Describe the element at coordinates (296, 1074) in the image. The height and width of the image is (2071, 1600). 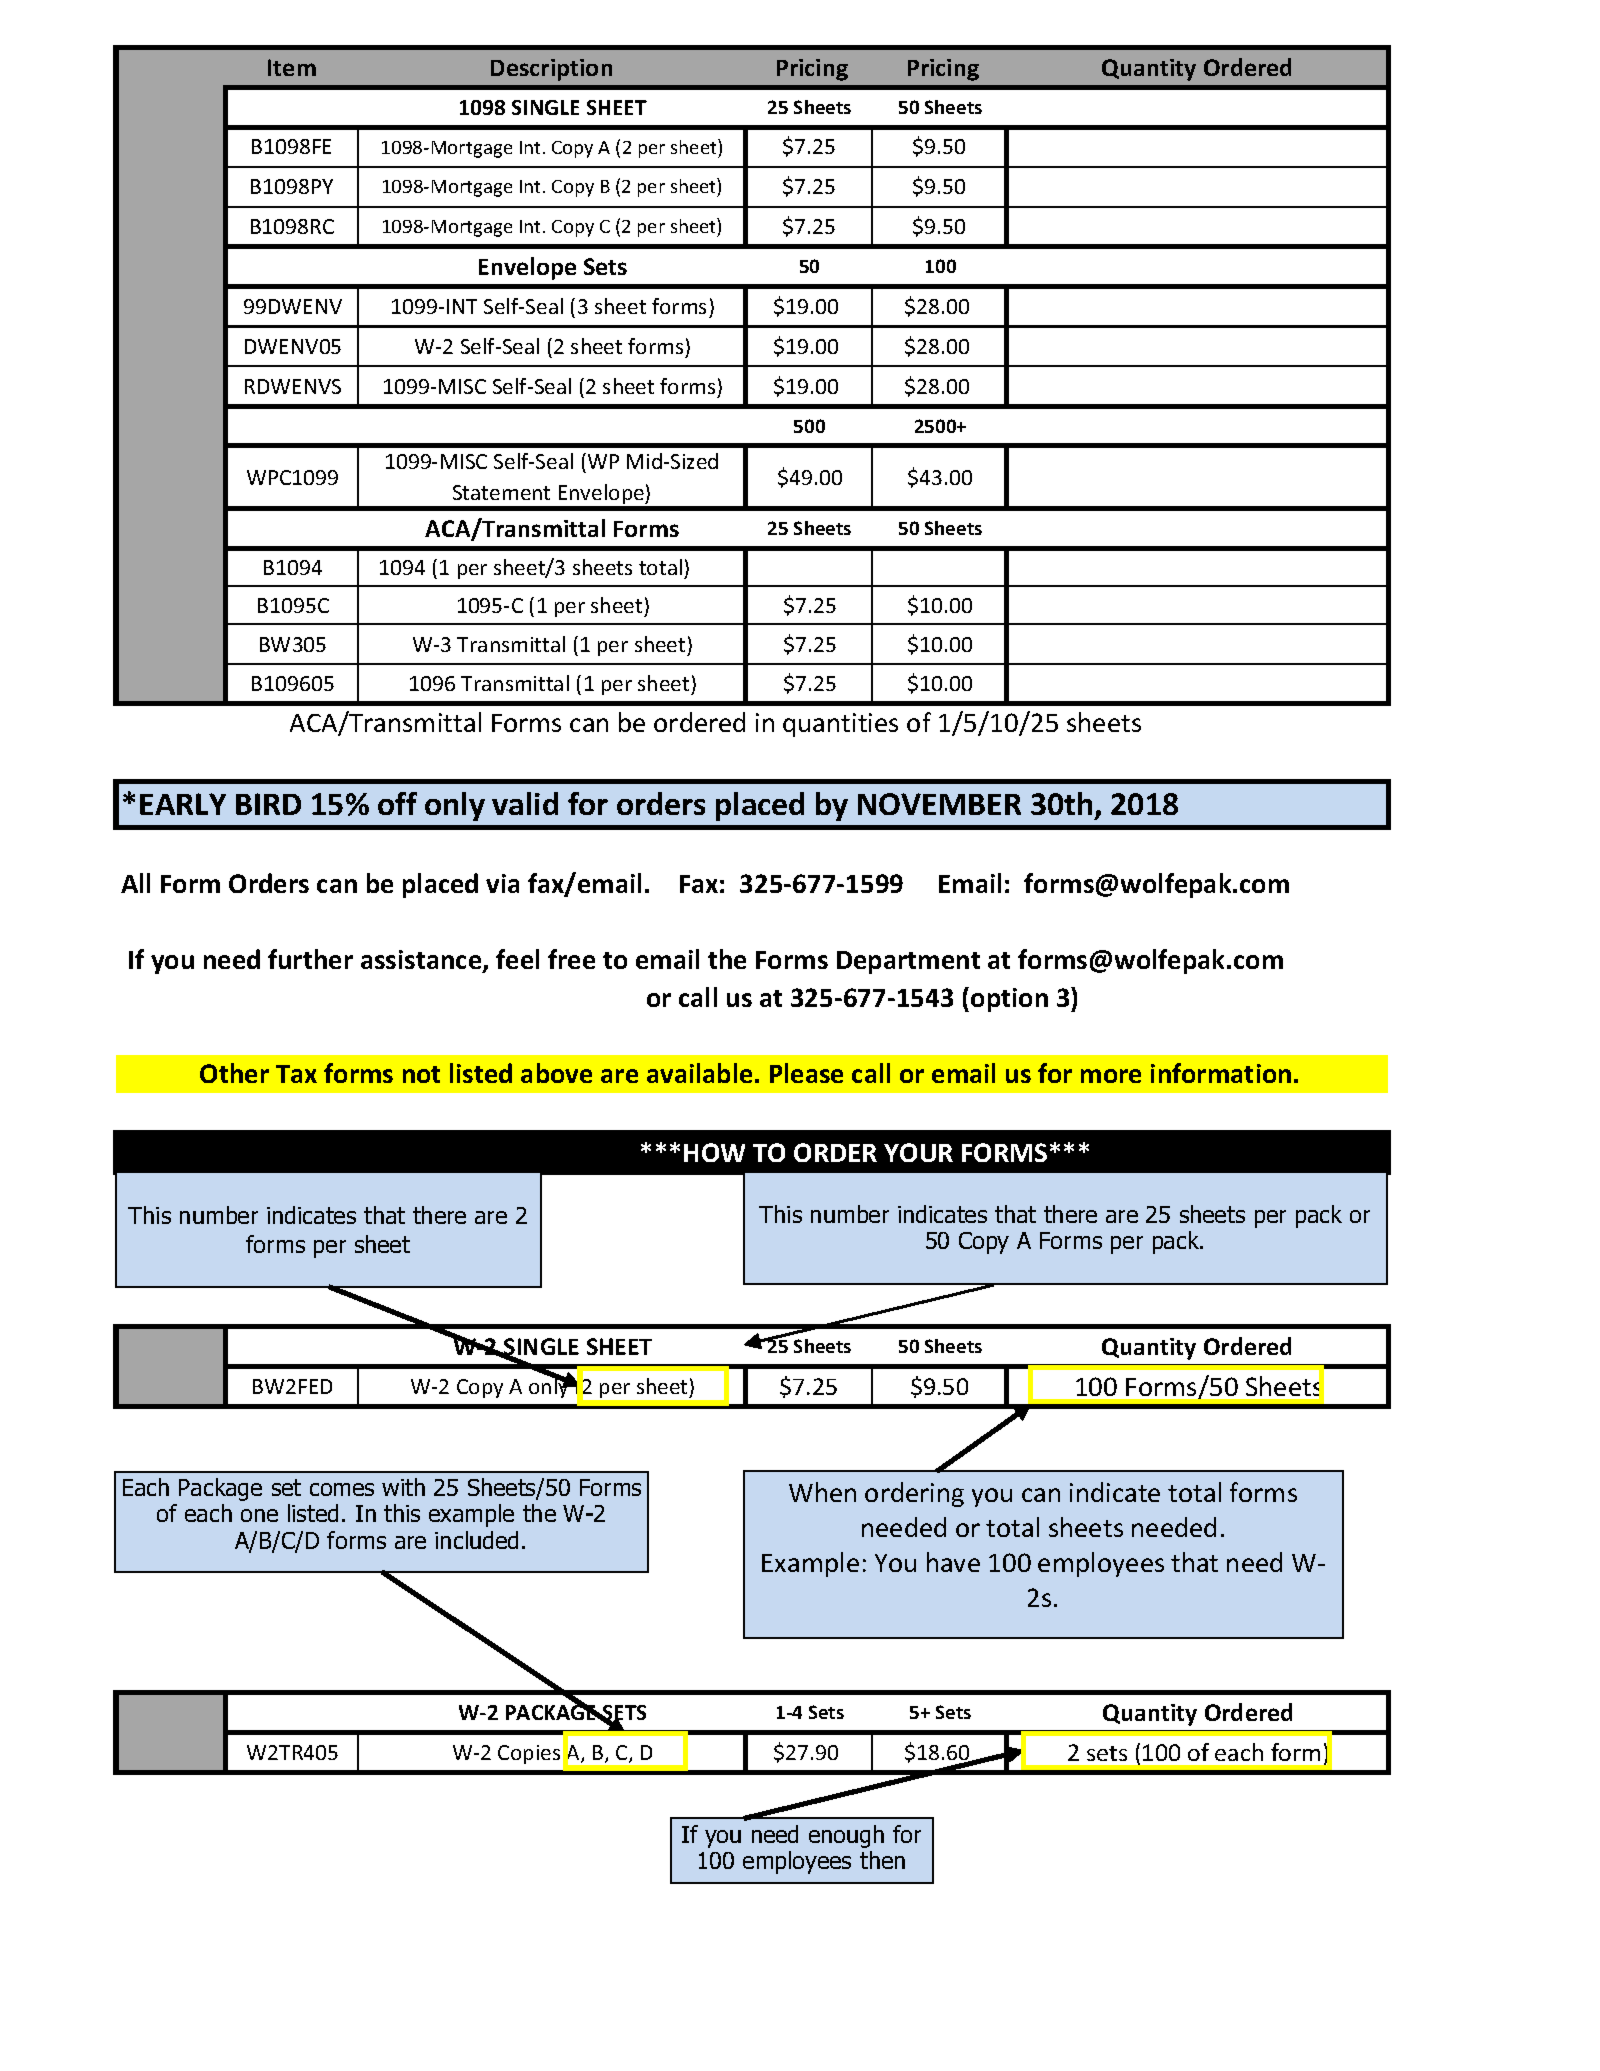
I see `Tax` at that location.
